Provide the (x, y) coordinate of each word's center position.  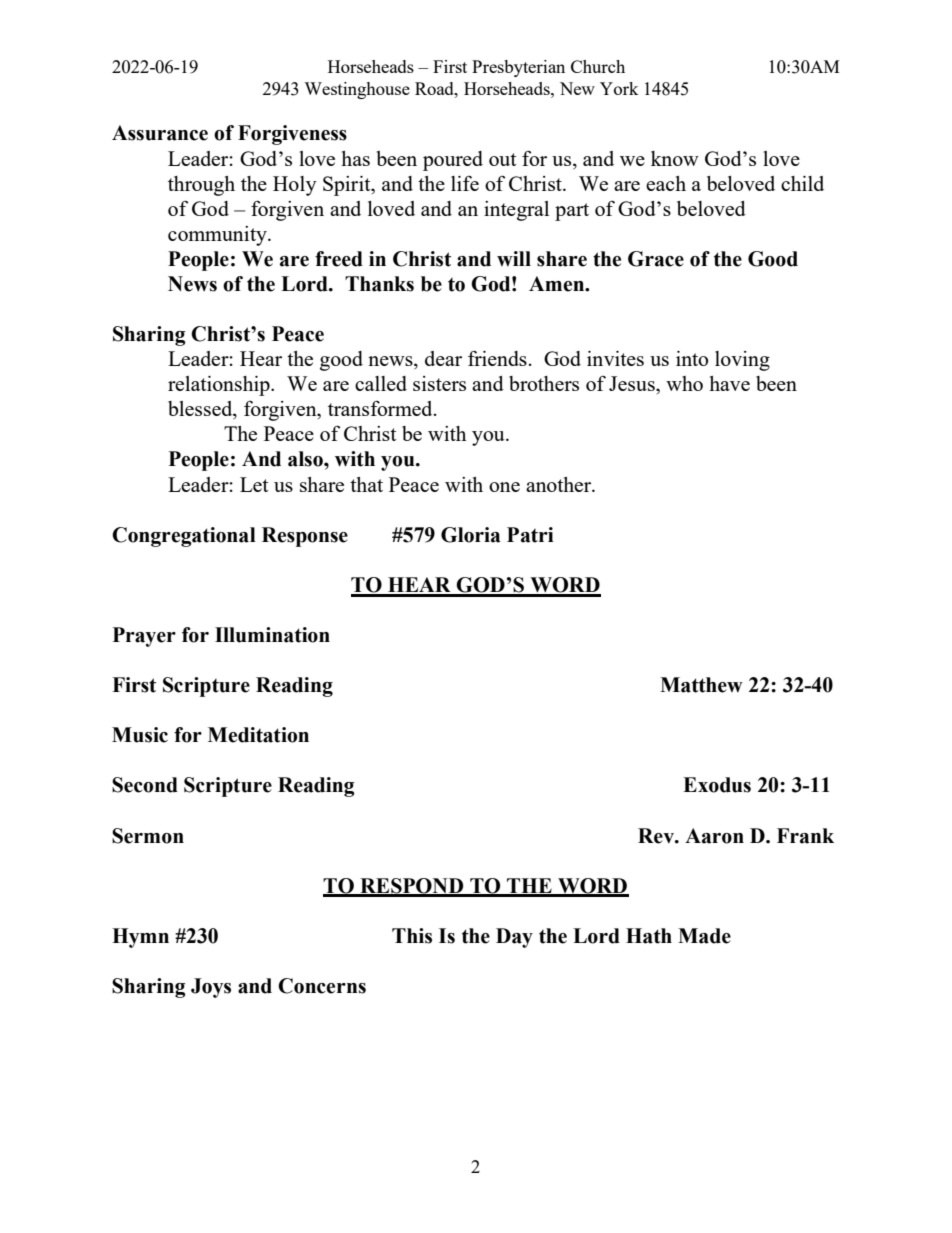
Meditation (258, 735)
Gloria (470, 535)
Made (704, 936)
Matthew (701, 685)
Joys (211, 988)
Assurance (160, 133)
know (675, 158)
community (218, 236)
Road (435, 88)
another (560, 484)
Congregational (184, 537)
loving (742, 361)
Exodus (717, 785)
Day (514, 938)
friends (497, 358)
